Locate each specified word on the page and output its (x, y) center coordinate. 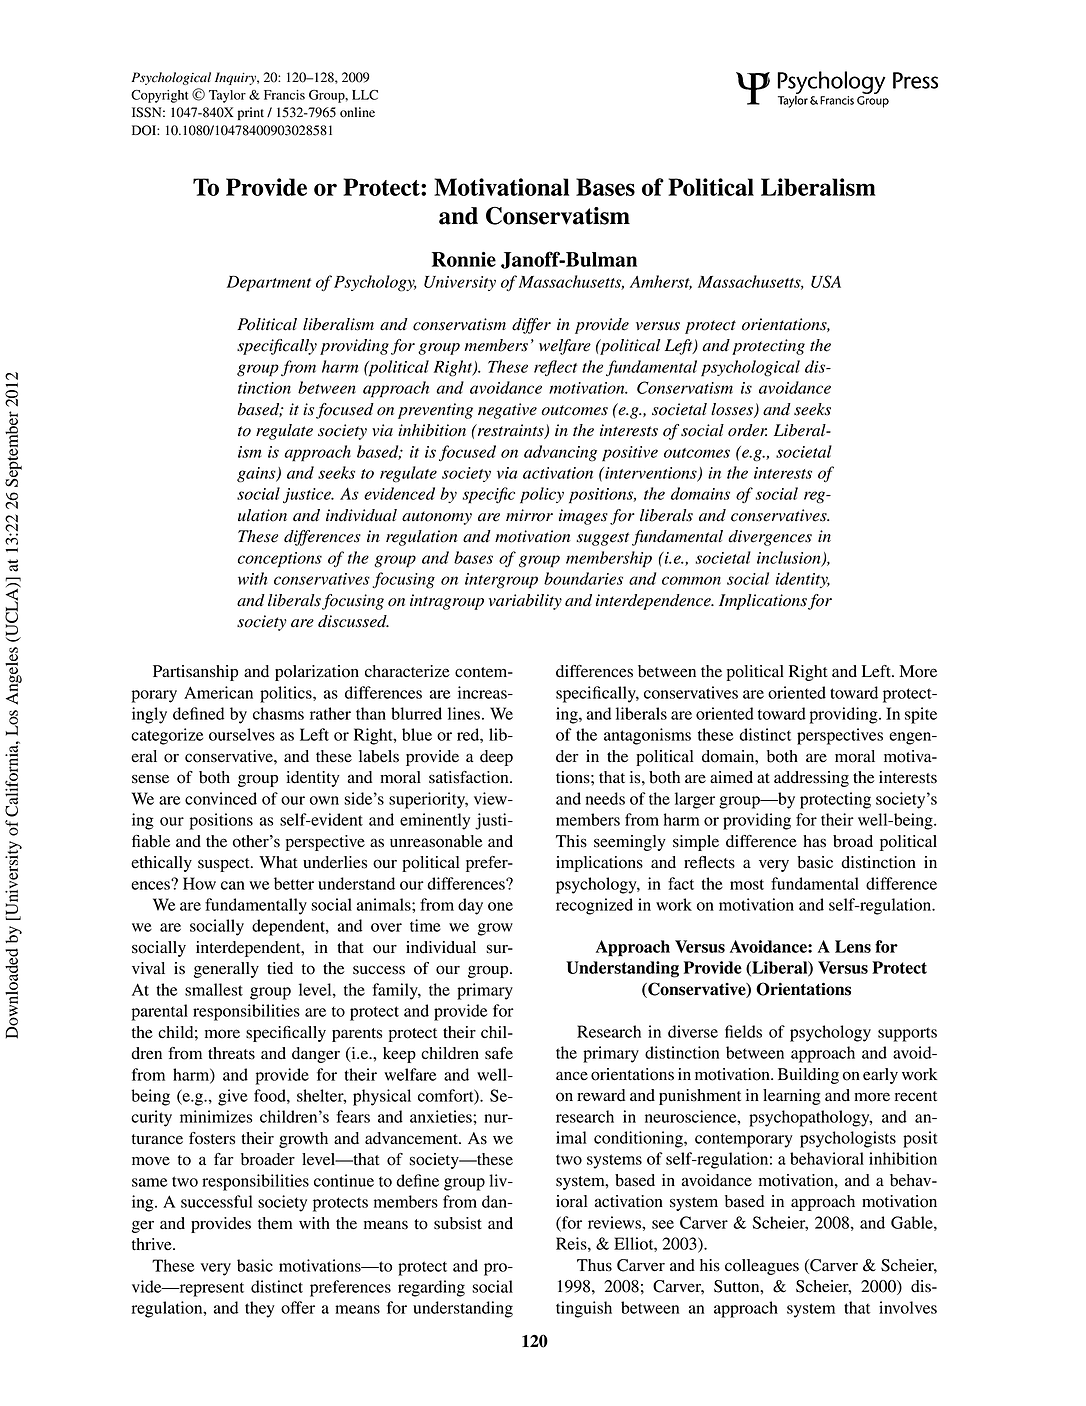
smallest (214, 989)
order (747, 430)
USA (826, 281)
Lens (853, 946)
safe (499, 1053)
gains (257, 475)
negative (507, 411)
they (260, 1309)
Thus (594, 1265)
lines (464, 713)
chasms (278, 713)
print (251, 113)
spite (921, 715)
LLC (365, 95)
